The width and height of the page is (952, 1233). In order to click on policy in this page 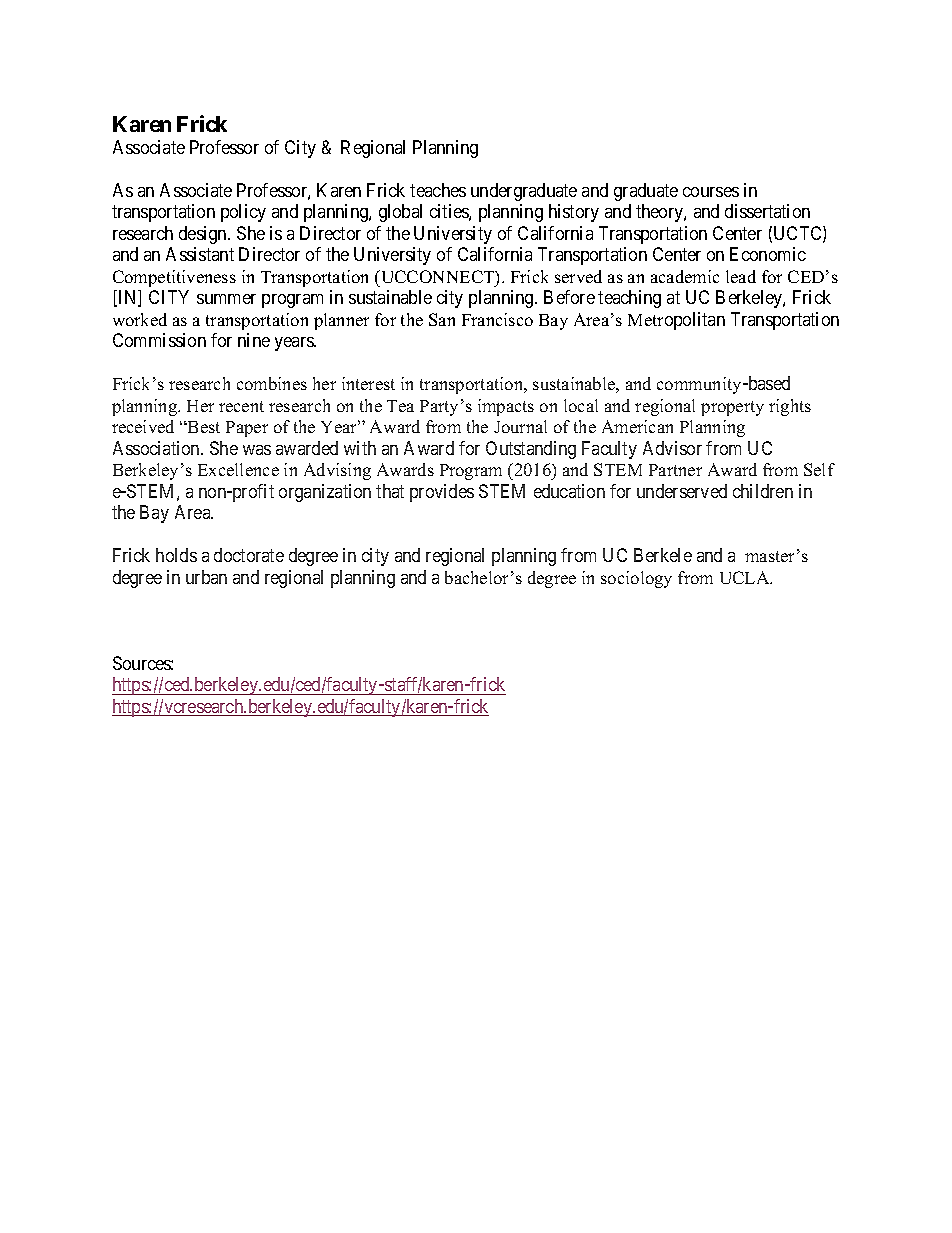, I will do `click(243, 213)`.
